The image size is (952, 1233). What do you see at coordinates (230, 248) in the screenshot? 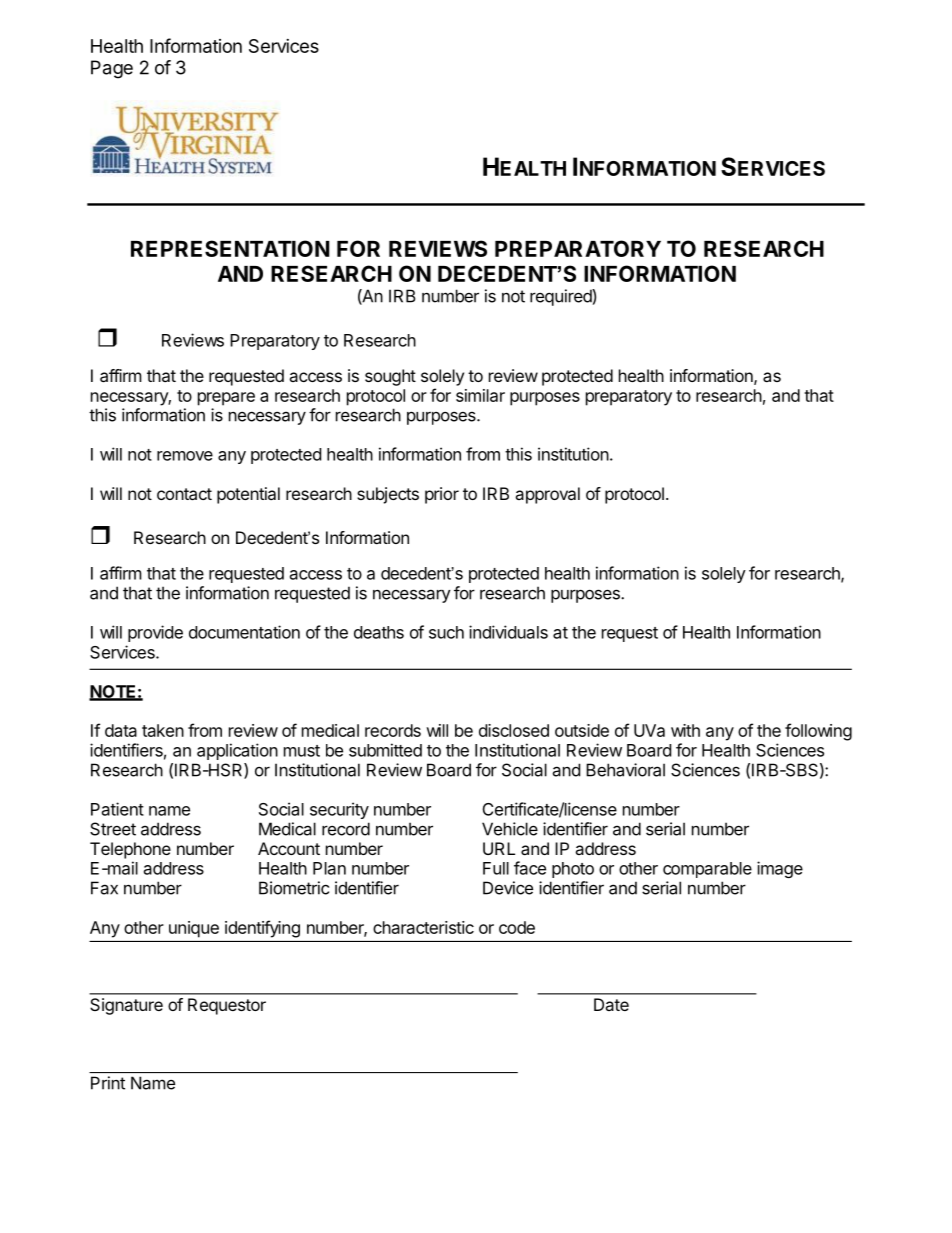
I see `REPRESENTATION` at bounding box center [230, 248].
